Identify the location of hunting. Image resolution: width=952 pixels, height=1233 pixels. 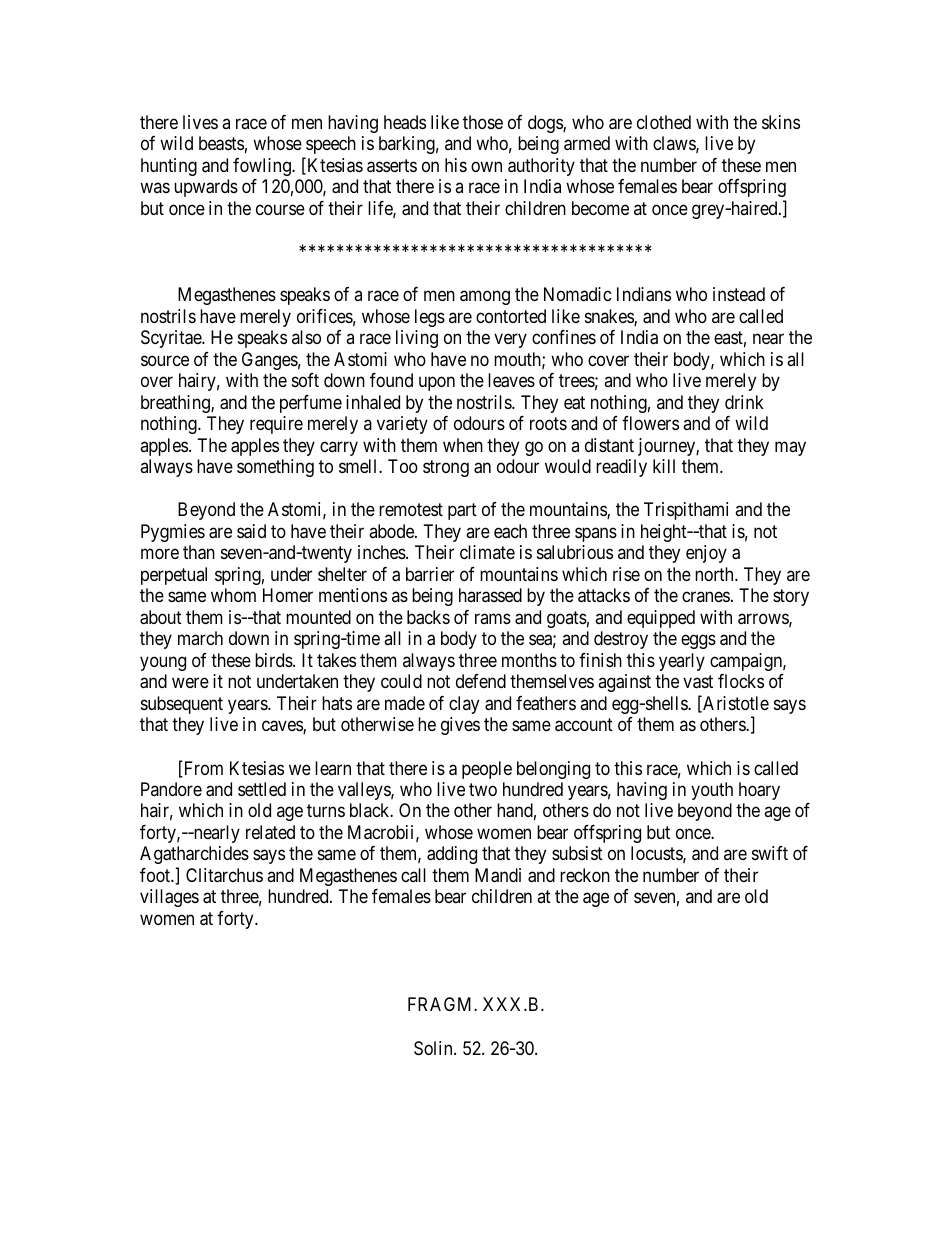
(169, 167).
